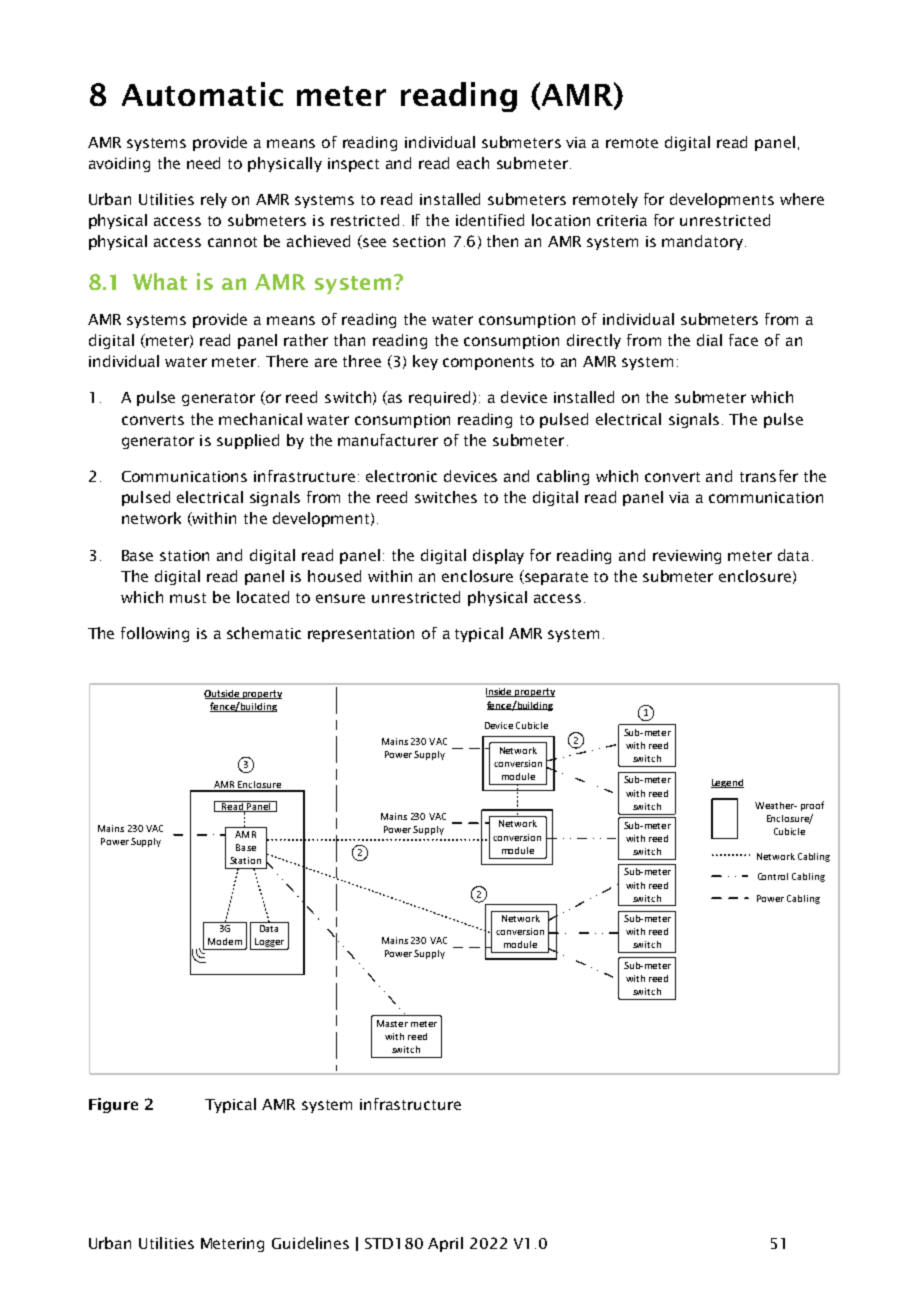 The height and width of the screenshot is (1308, 924). I want to click on where, so click(802, 199).
